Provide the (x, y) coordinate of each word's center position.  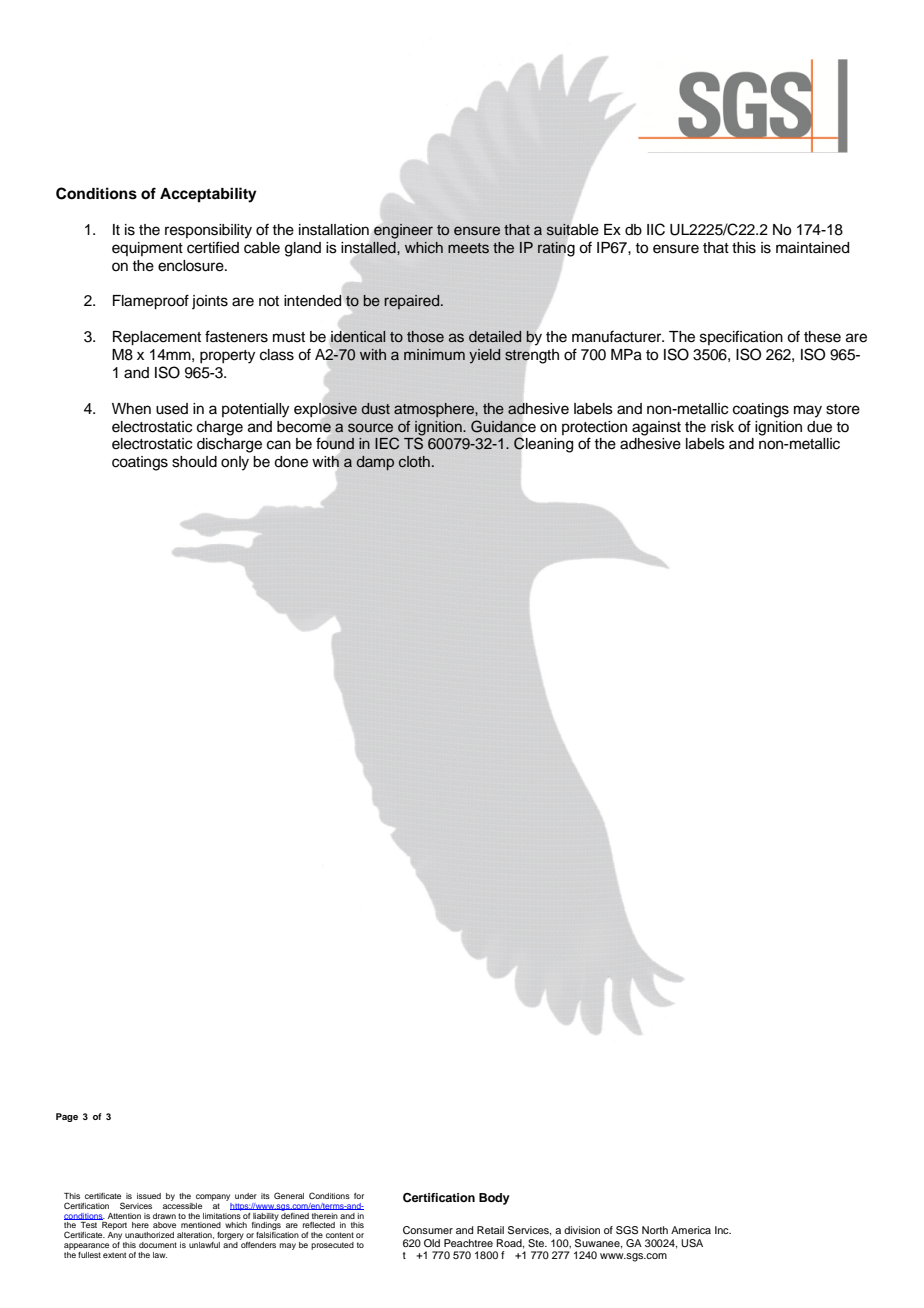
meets (468, 248)
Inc (723, 1230)
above (164, 1225)
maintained (812, 248)
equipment (147, 249)
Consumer (428, 1230)
